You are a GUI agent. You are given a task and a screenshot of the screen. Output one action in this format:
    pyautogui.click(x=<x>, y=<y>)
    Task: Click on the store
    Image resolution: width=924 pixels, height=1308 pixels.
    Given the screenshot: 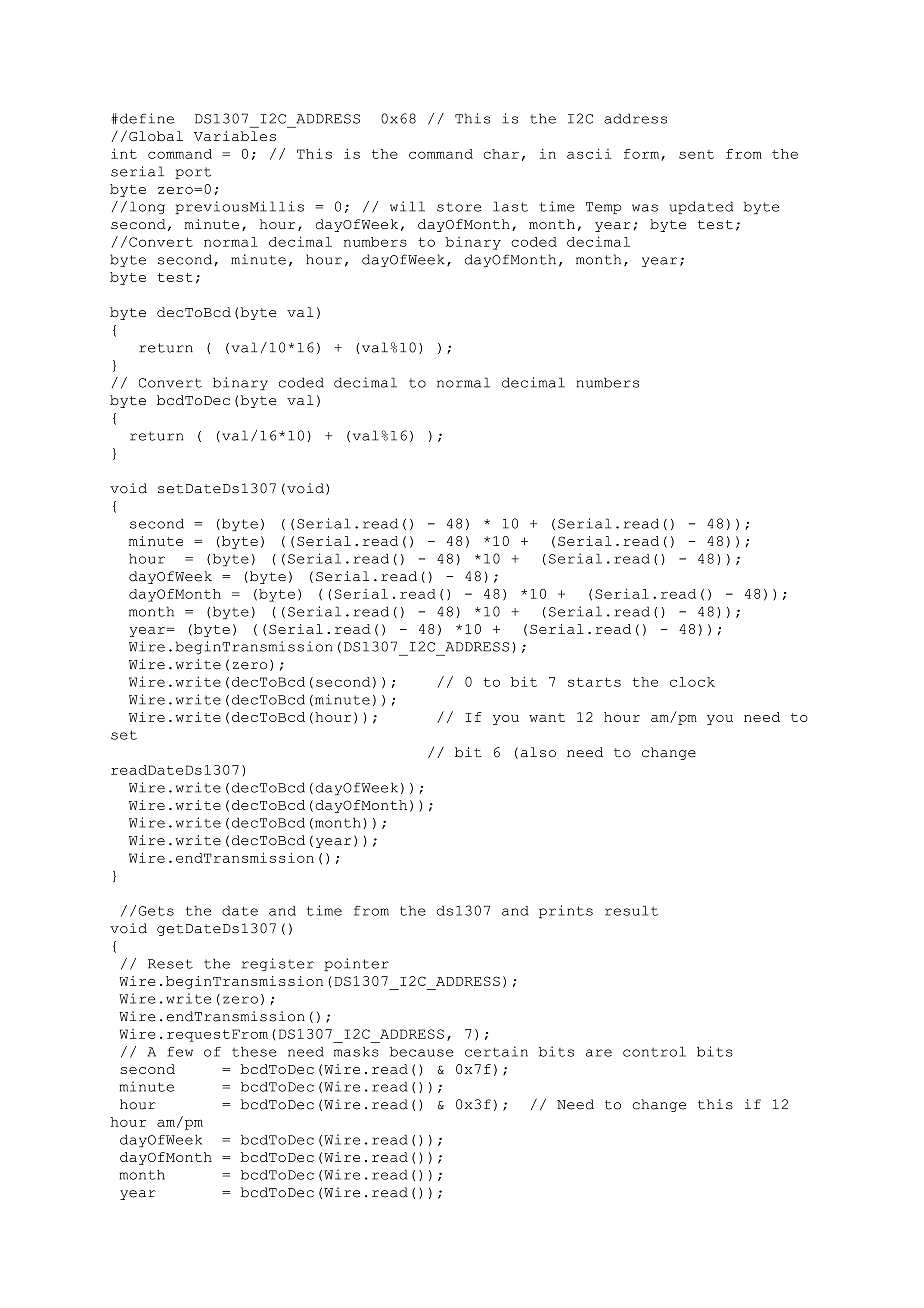 What is the action you would take?
    pyautogui.click(x=459, y=207)
